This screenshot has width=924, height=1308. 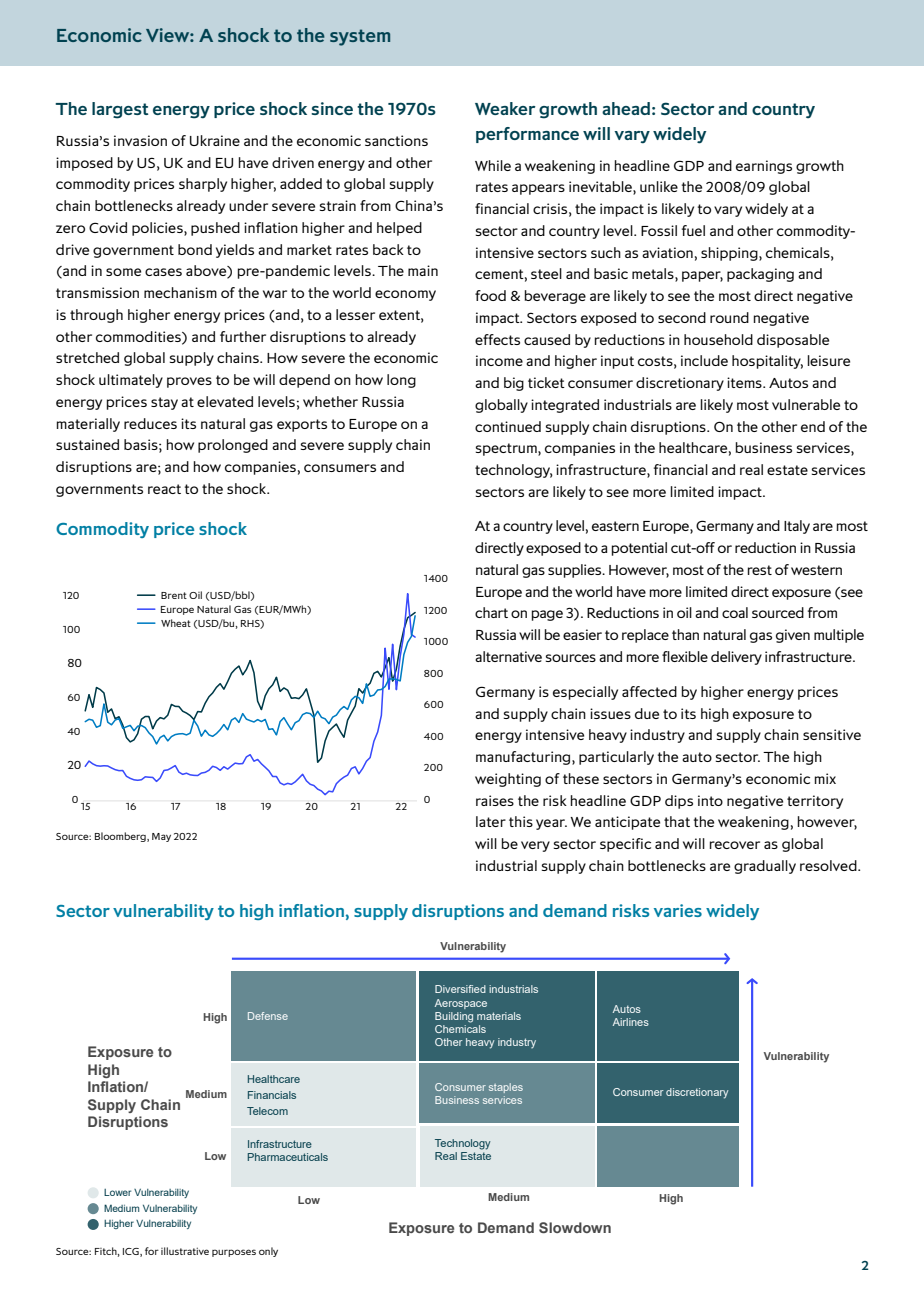 What do you see at coordinates (491, 612) in the screenshot?
I see `chart` at bounding box center [491, 612].
